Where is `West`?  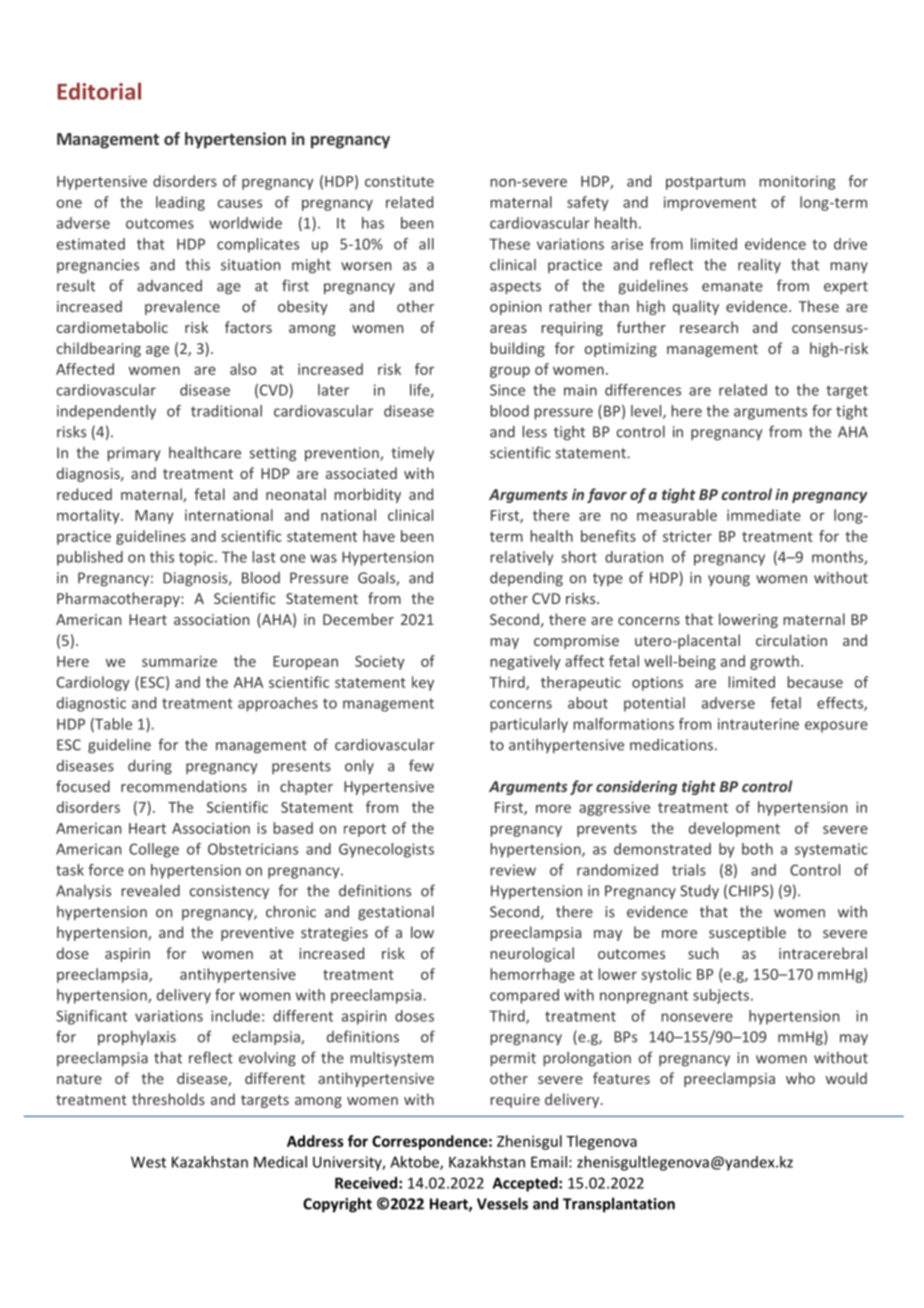 West is located at coordinates (148, 1162).
